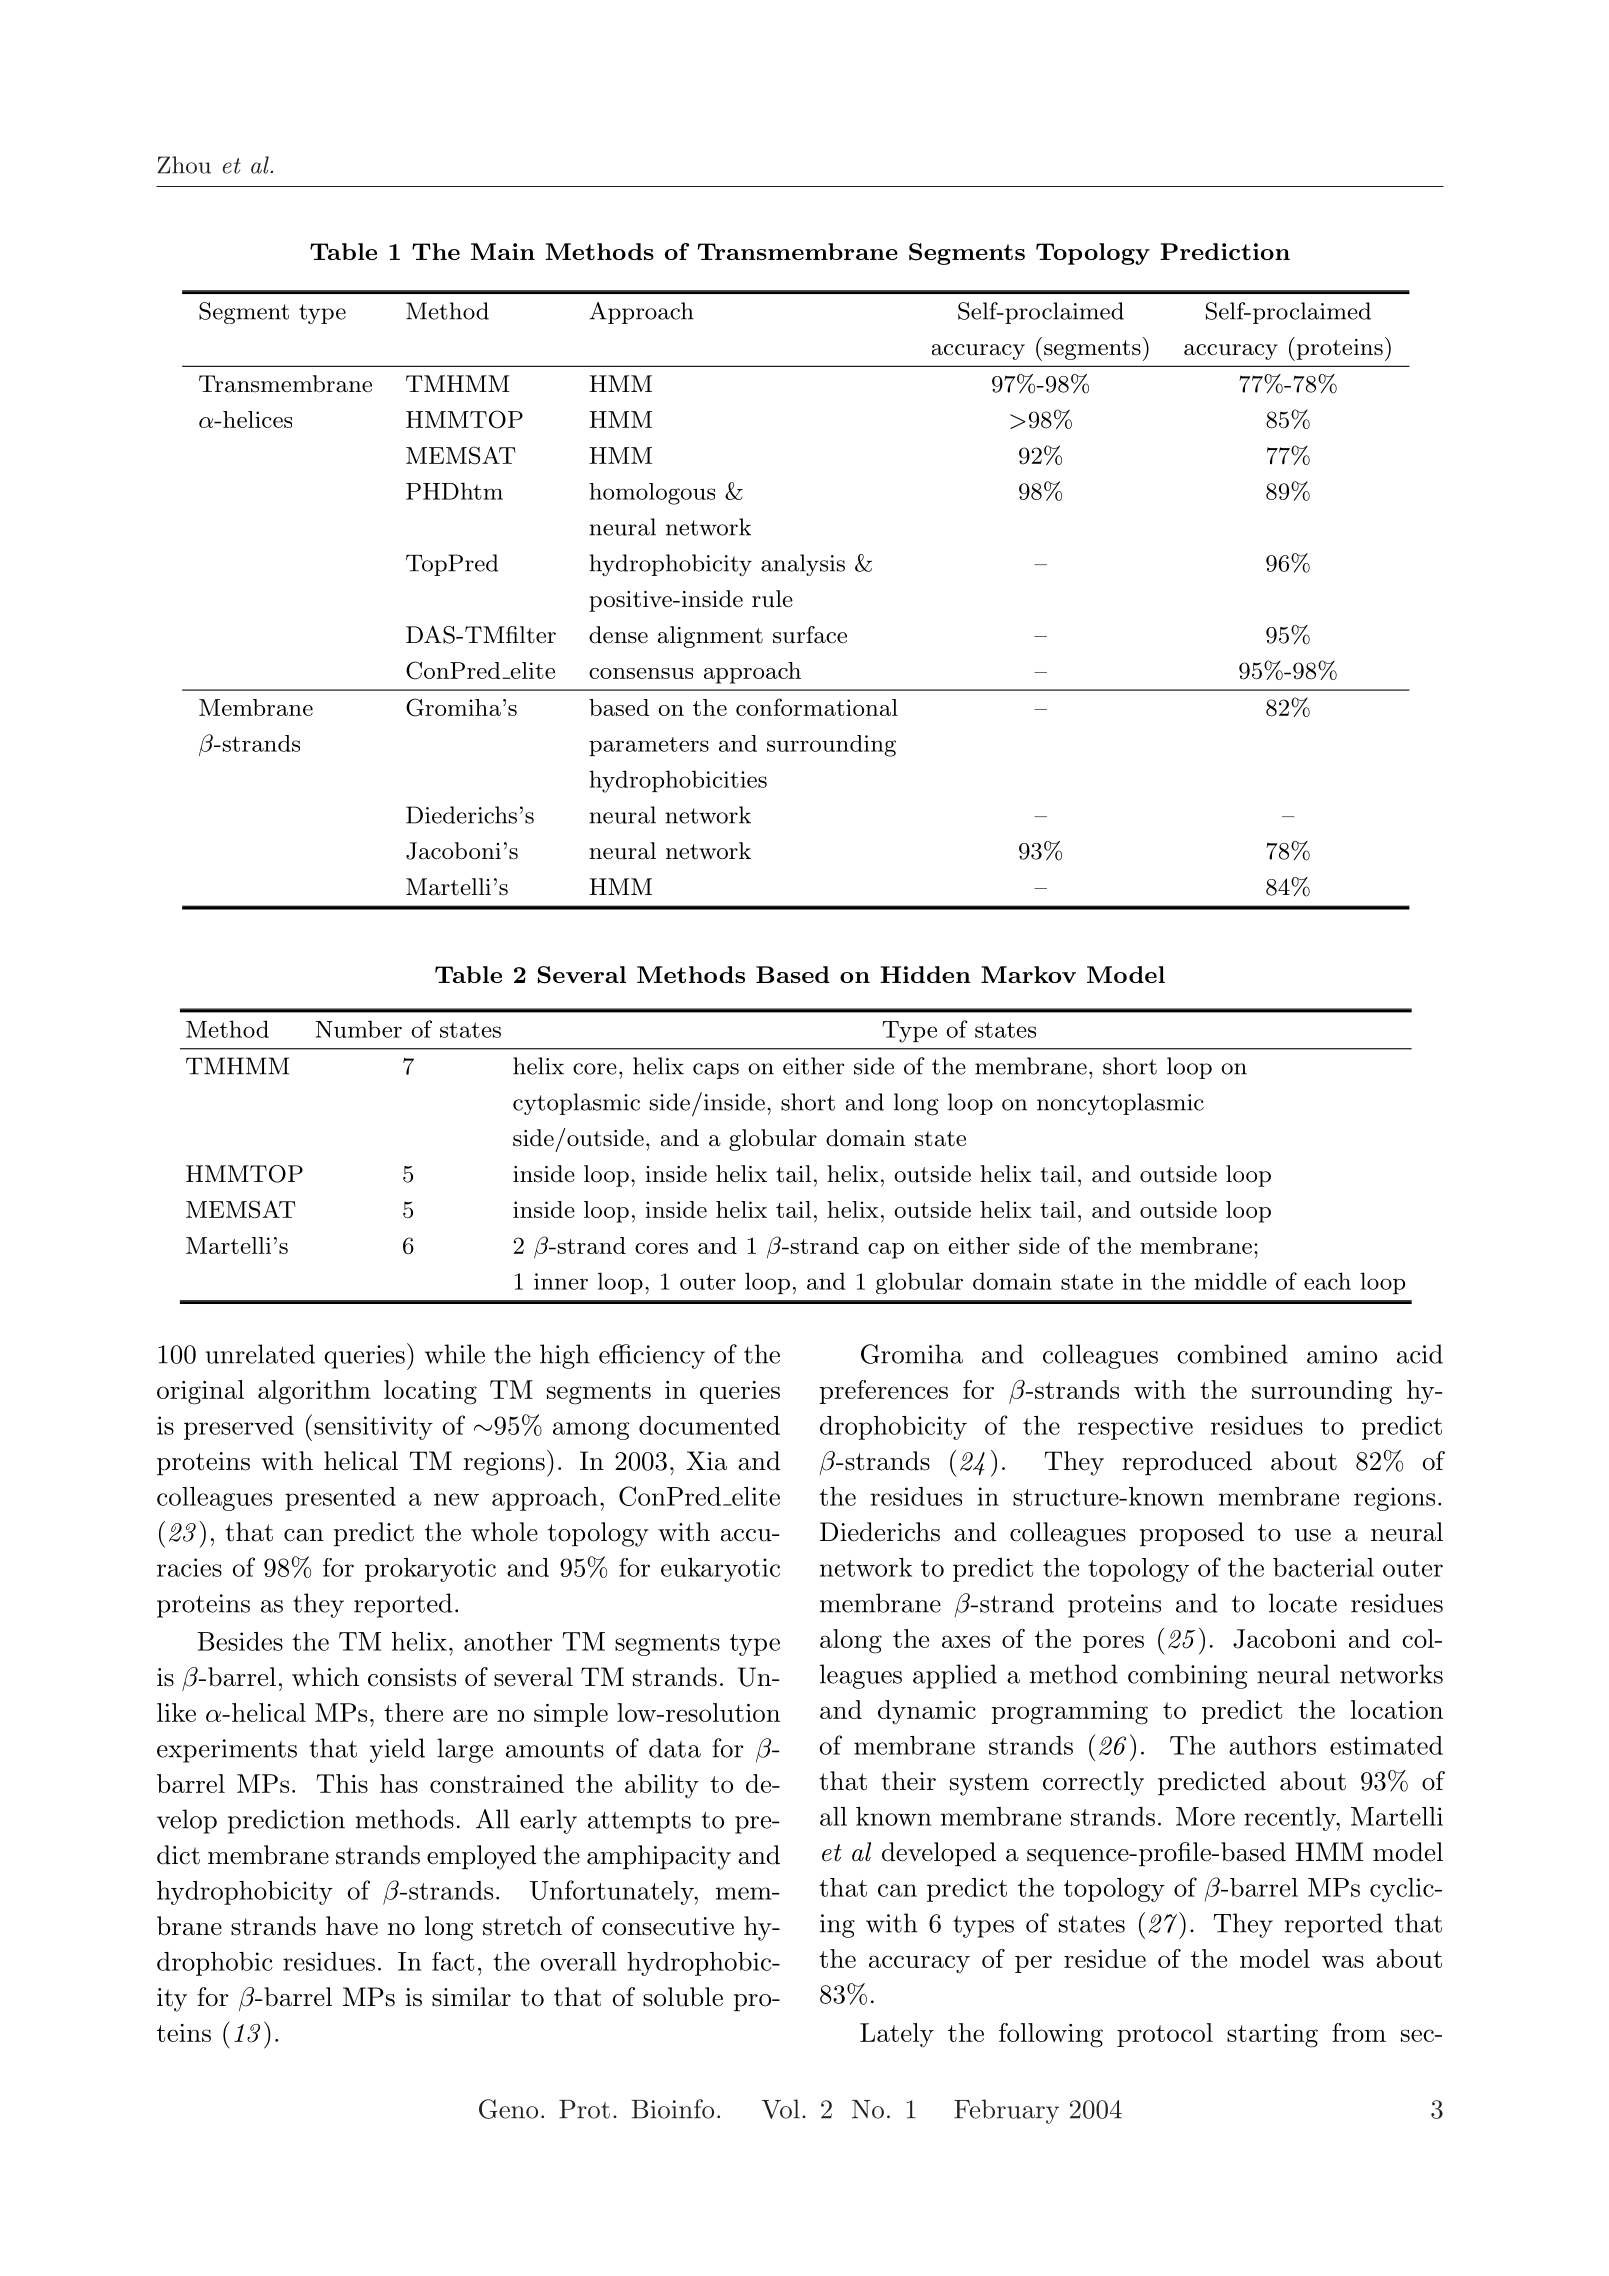 This screenshot has height=2276, width=1609. What do you see at coordinates (358, 1029) in the screenshot?
I see `Number` at bounding box center [358, 1029].
